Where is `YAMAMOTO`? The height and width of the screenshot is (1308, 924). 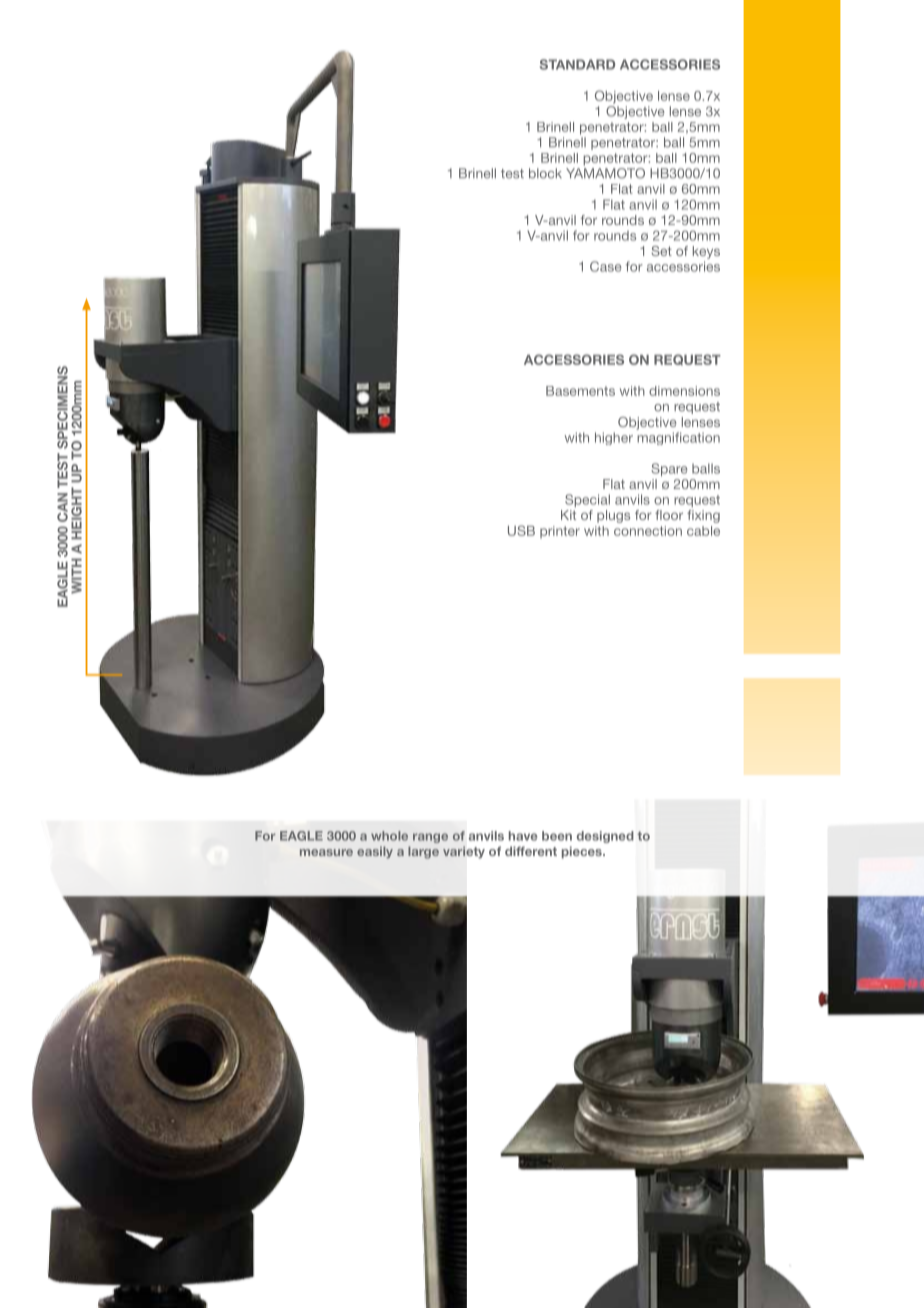 YAMAMOTO is located at coordinates (605, 173).
